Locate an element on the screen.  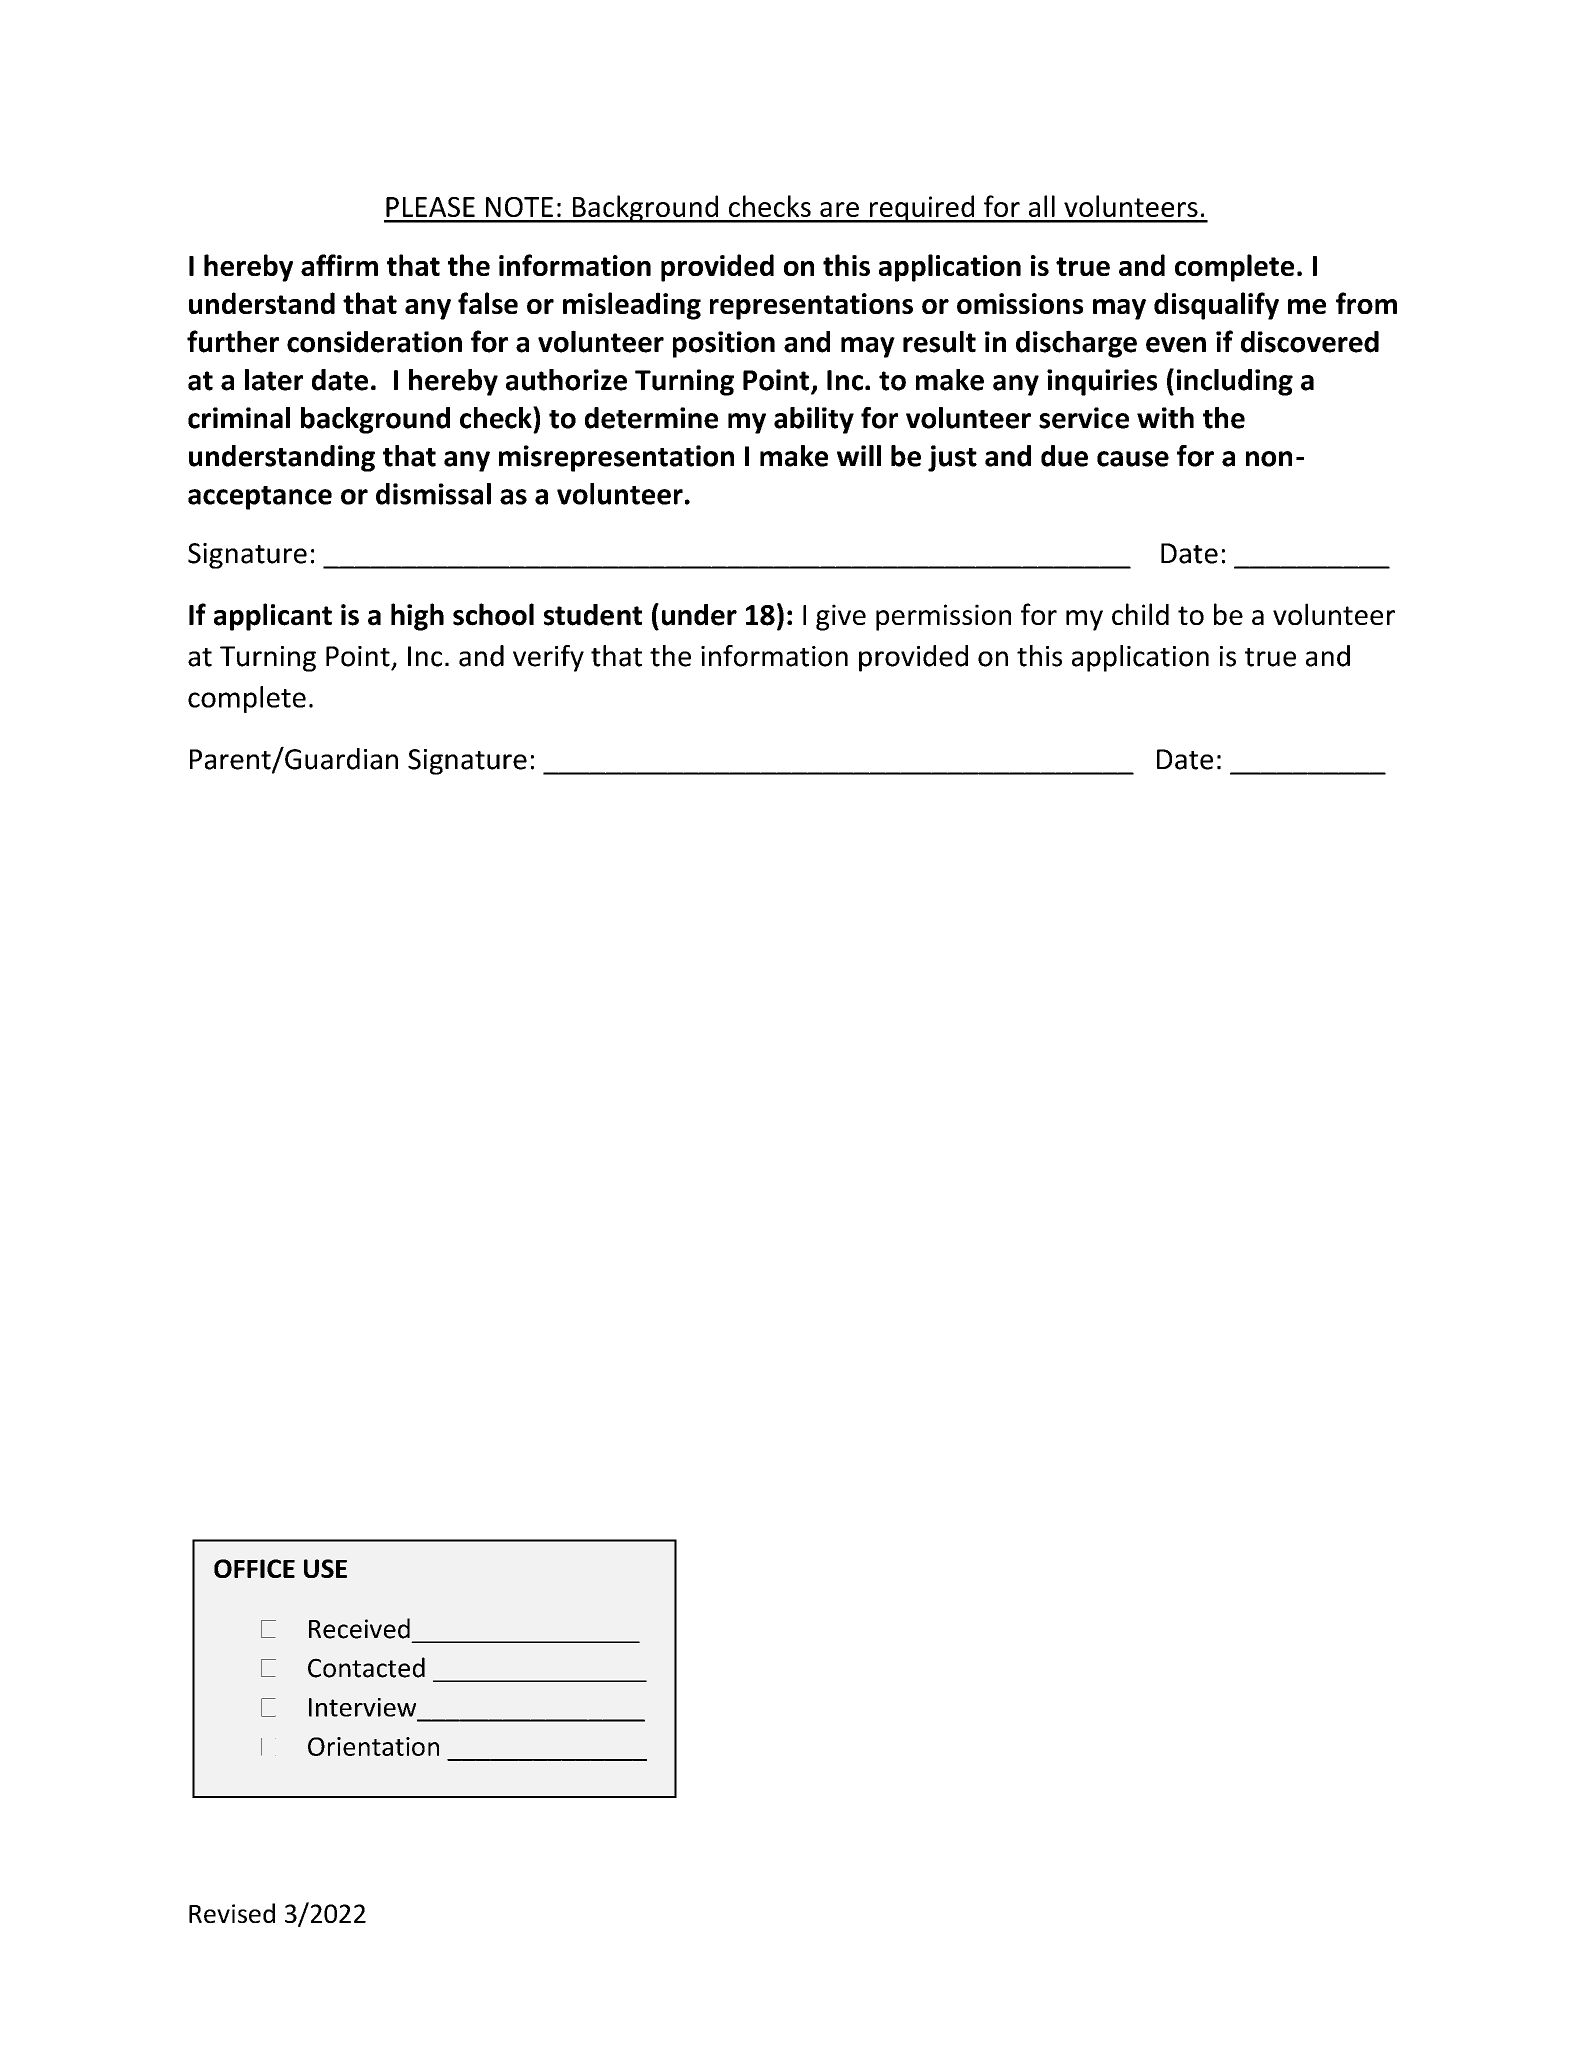
high is located at coordinates (417, 617).
